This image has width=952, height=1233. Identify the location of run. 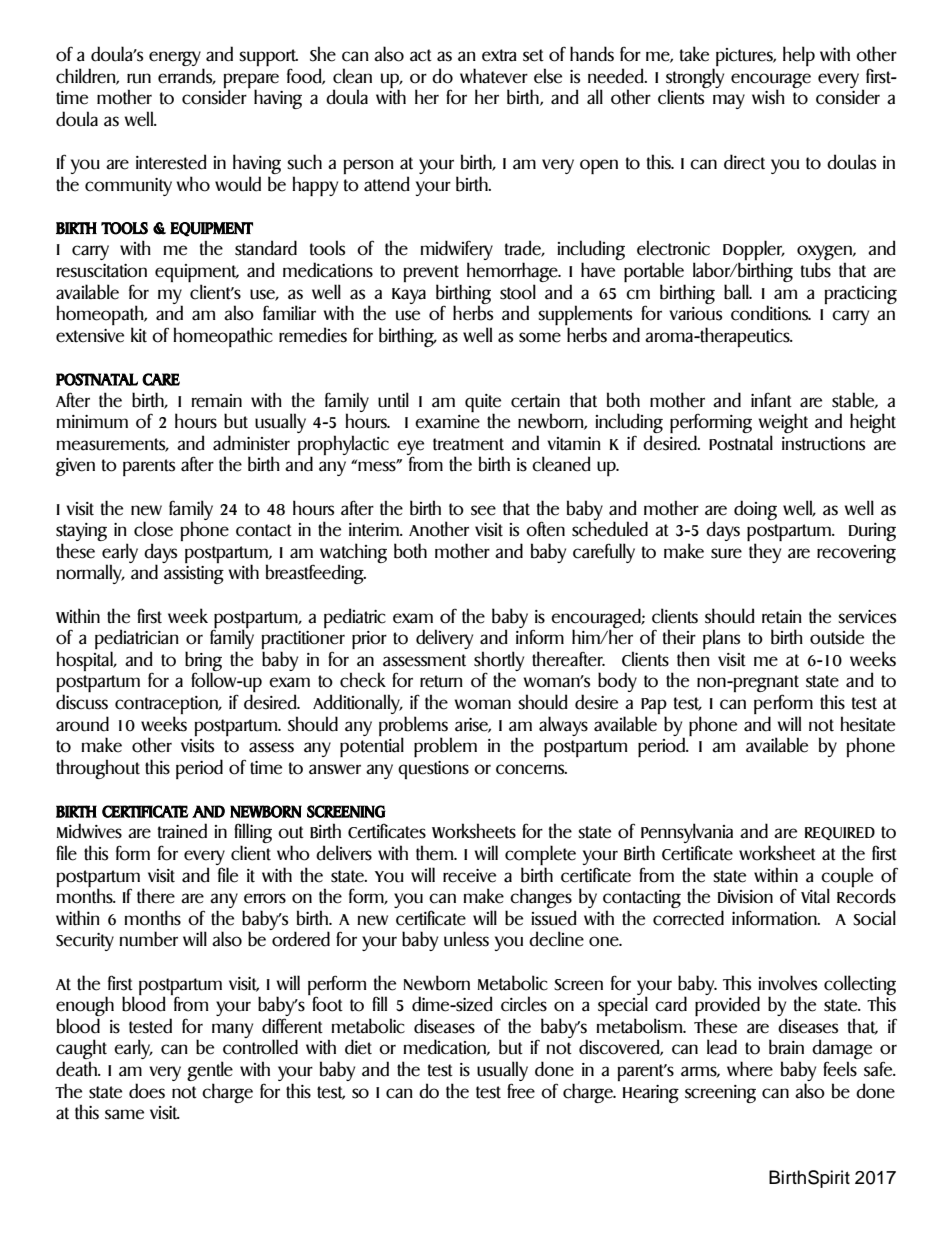
(139, 78).
